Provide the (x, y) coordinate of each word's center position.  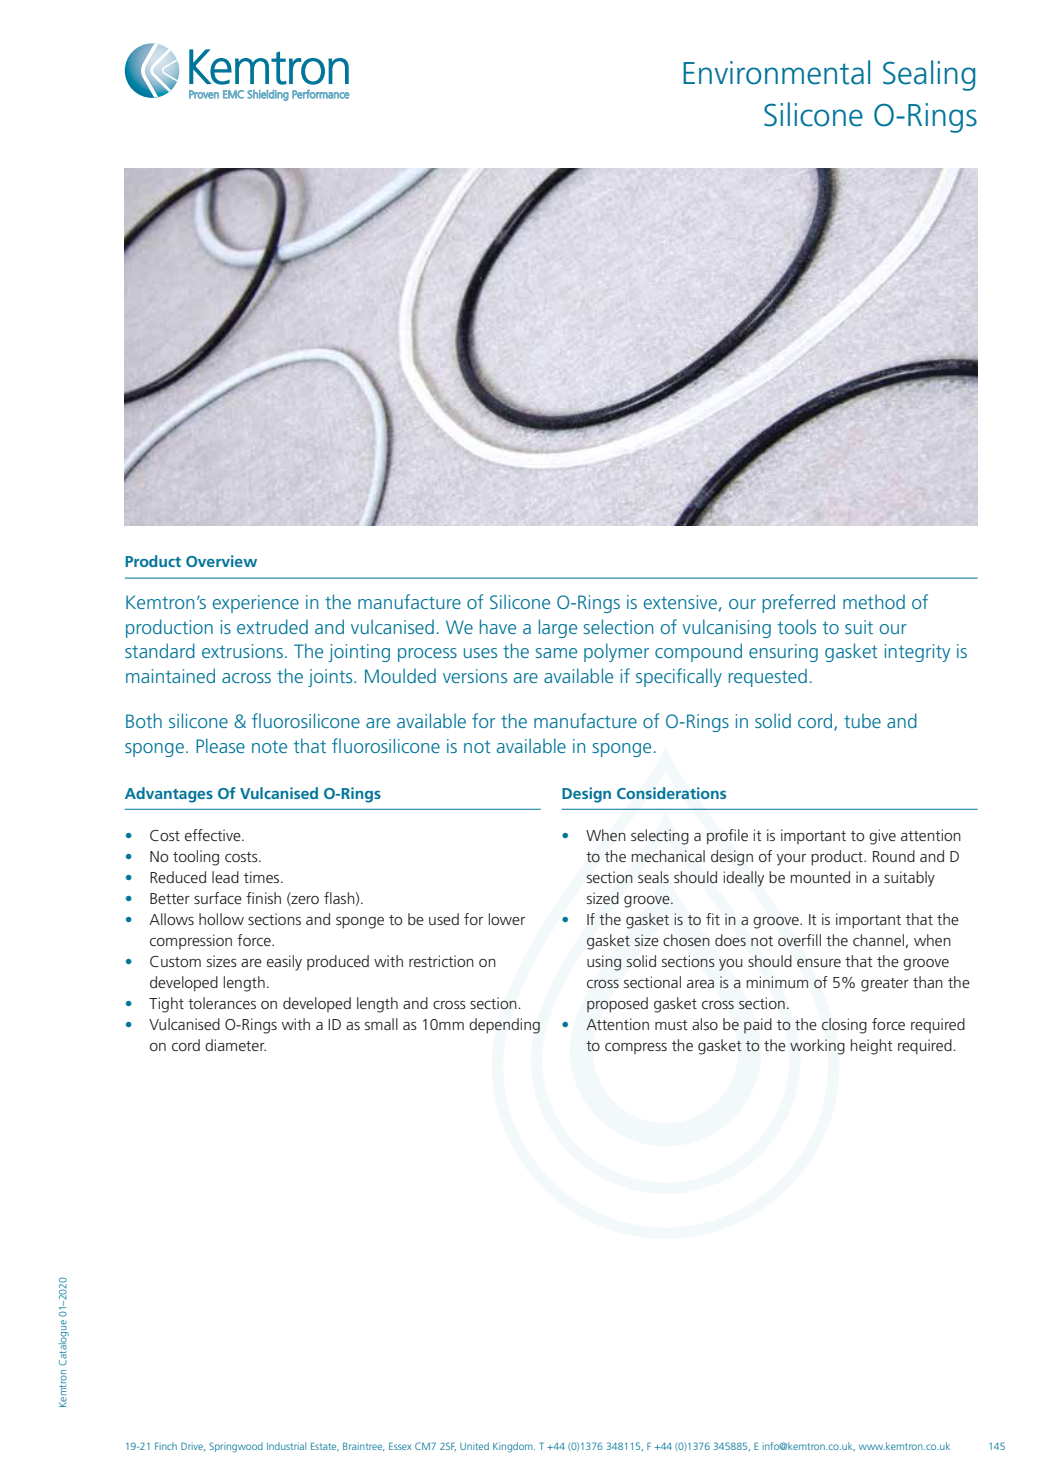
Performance (321, 94)
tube (862, 721)
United (474, 1446)
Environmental (776, 72)
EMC (233, 94)
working (817, 1047)
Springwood (236, 1447)
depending (504, 1026)
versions (475, 676)
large (558, 628)
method (874, 601)
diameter (235, 1045)
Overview (221, 561)
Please (220, 745)
